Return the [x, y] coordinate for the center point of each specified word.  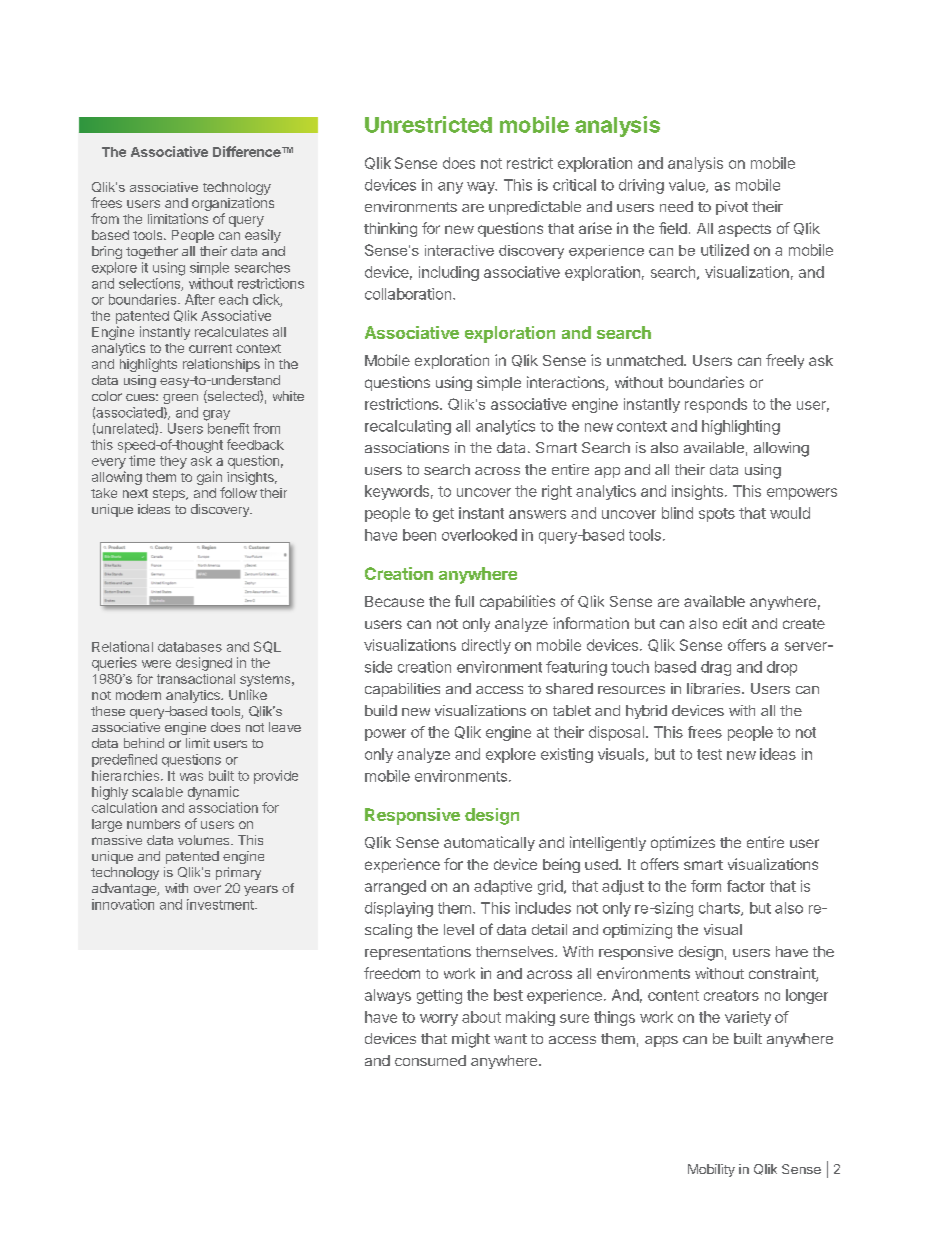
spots [717, 515]
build [381, 710]
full [464, 601]
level [459, 929]
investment [221, 904]
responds [716, 405]
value [688, 186]
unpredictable [535, 208]
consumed [430, 1060]
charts [720, 909]
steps [170, 495]
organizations [233, 204]
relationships [221, 365]
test [709, 754]
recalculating [408, 427]
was [191, 777]
